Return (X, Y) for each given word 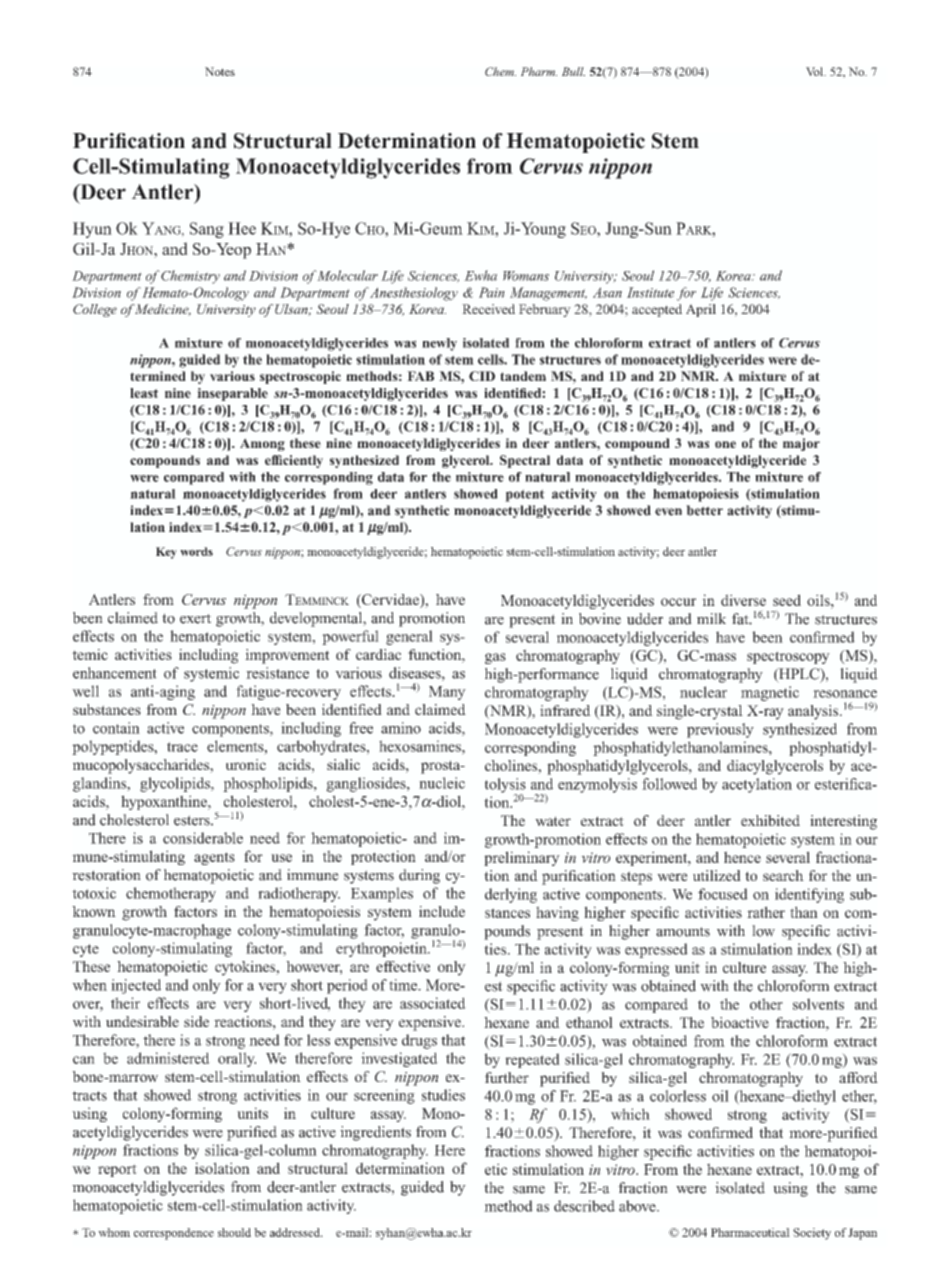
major (801, 444)
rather (766, 912)
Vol (816, 71)
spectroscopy (788, 657)
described (584, 1206)
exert (195, 619)
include (442, 911)
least (144, 393)
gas (495, 658)
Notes (220, 71)
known (94, 911)
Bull (573, 71)
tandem (523, 376)
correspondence (174, 1234)
